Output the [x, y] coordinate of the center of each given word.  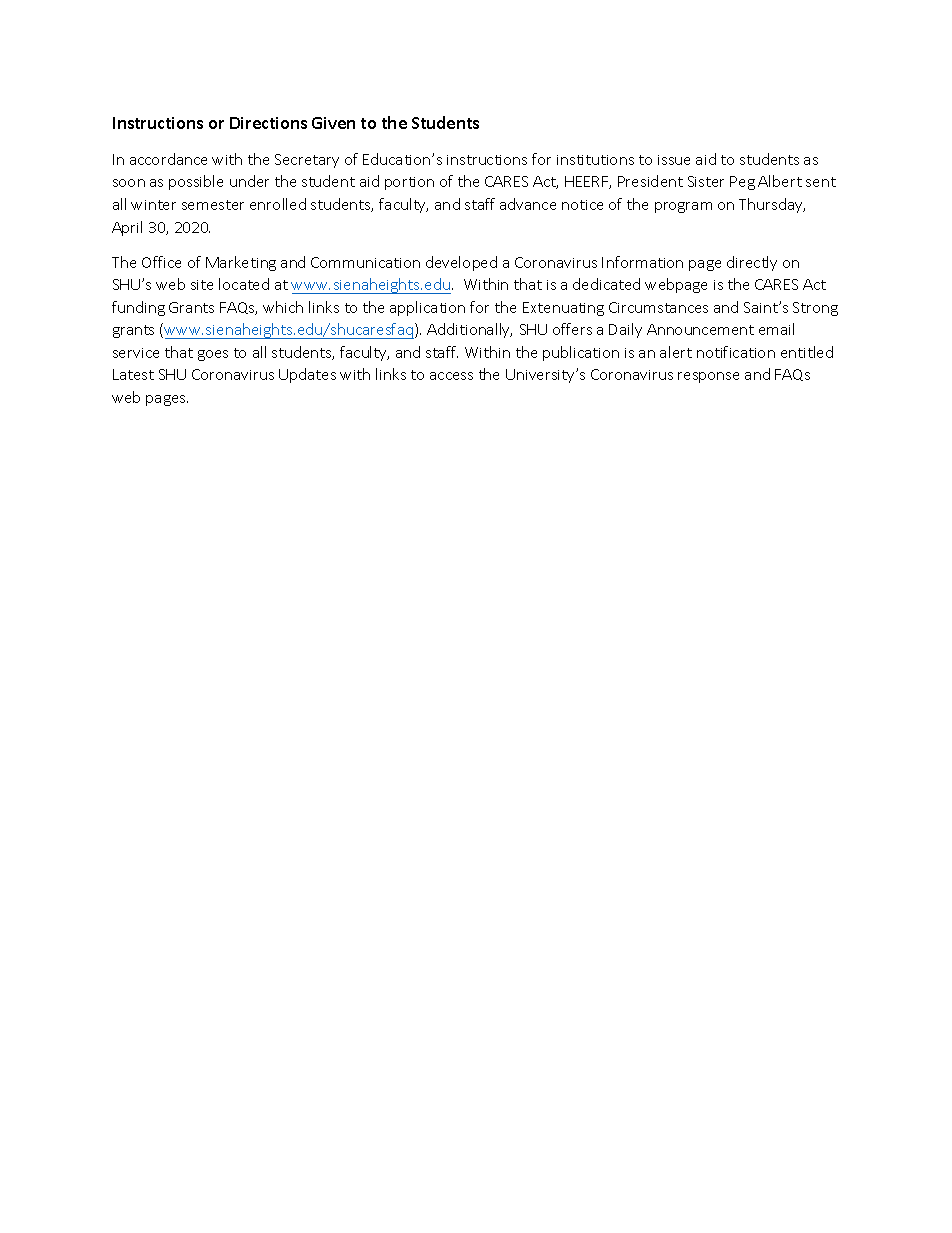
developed [461, 263]
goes [213, 355]
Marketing [241, 263]
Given [333, 123]
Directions [268, 123]
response [708, 377]
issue [674, 160]
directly [752, 263]
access [451, 376]
